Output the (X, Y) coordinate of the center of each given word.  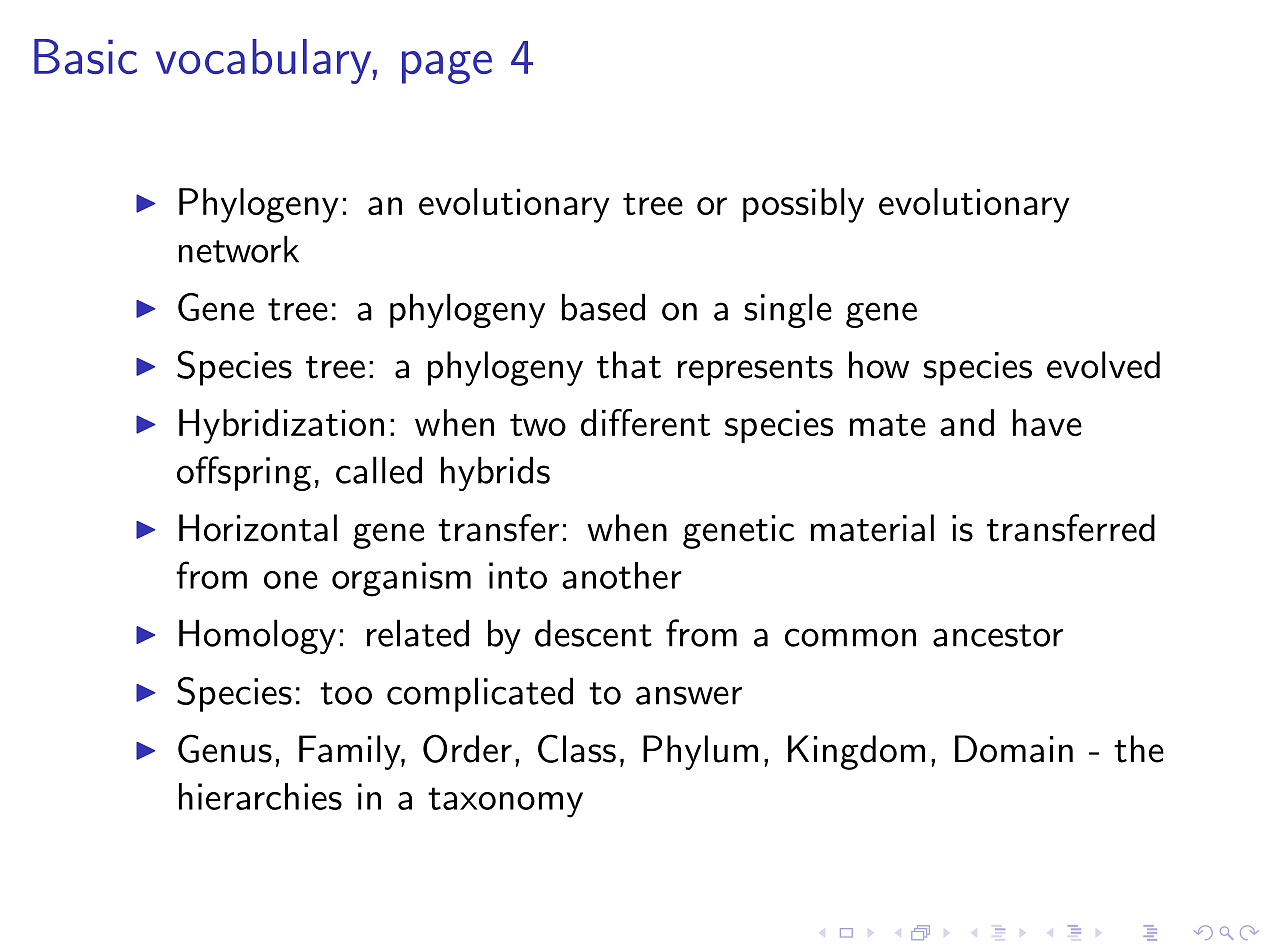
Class (577, 748)
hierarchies (260, 796)
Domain (1014, 749)
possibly (803, 205)
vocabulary (263, 61)
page (447, 67)
